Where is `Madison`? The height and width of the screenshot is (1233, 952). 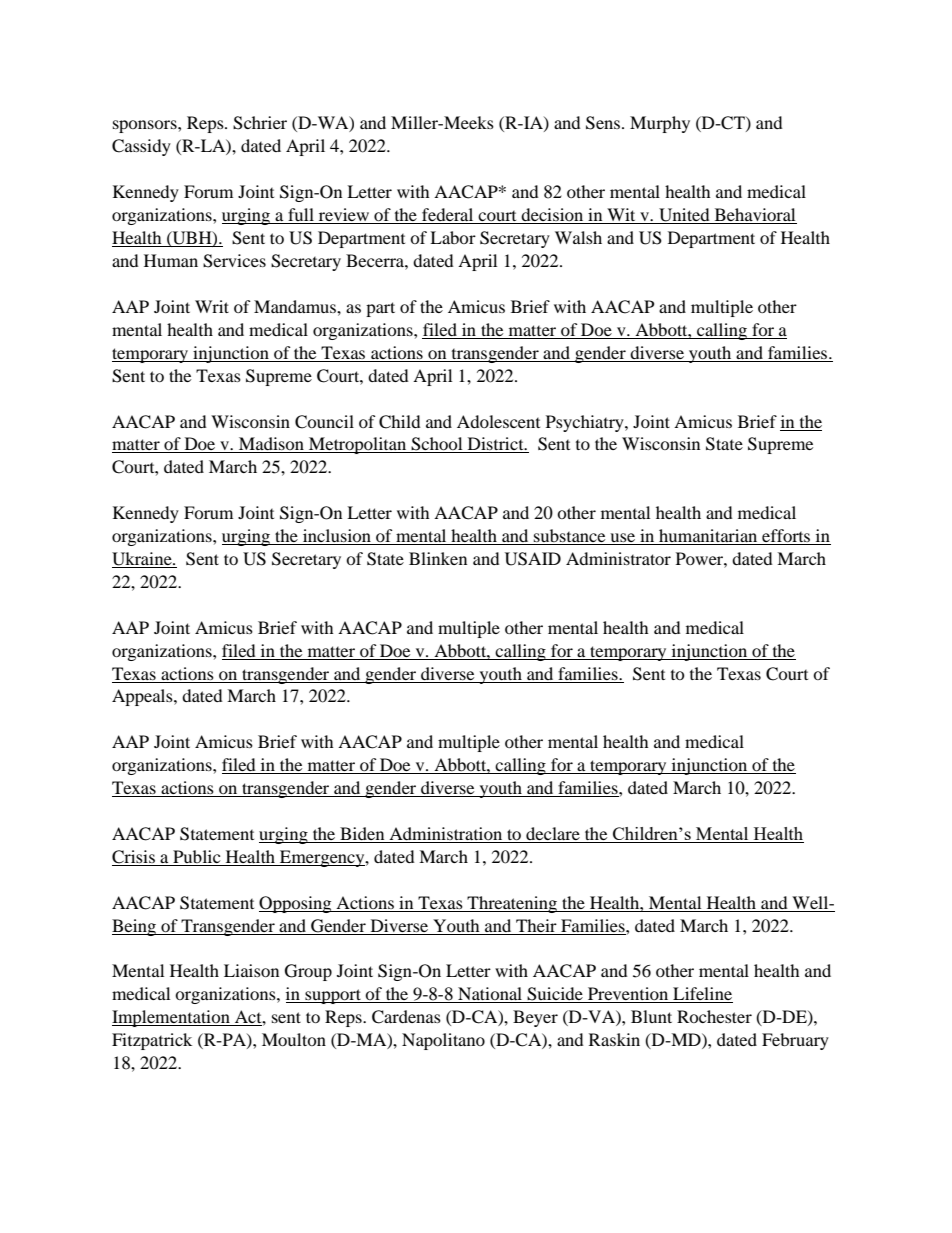
Madison is located at coordinates (271, 445).
